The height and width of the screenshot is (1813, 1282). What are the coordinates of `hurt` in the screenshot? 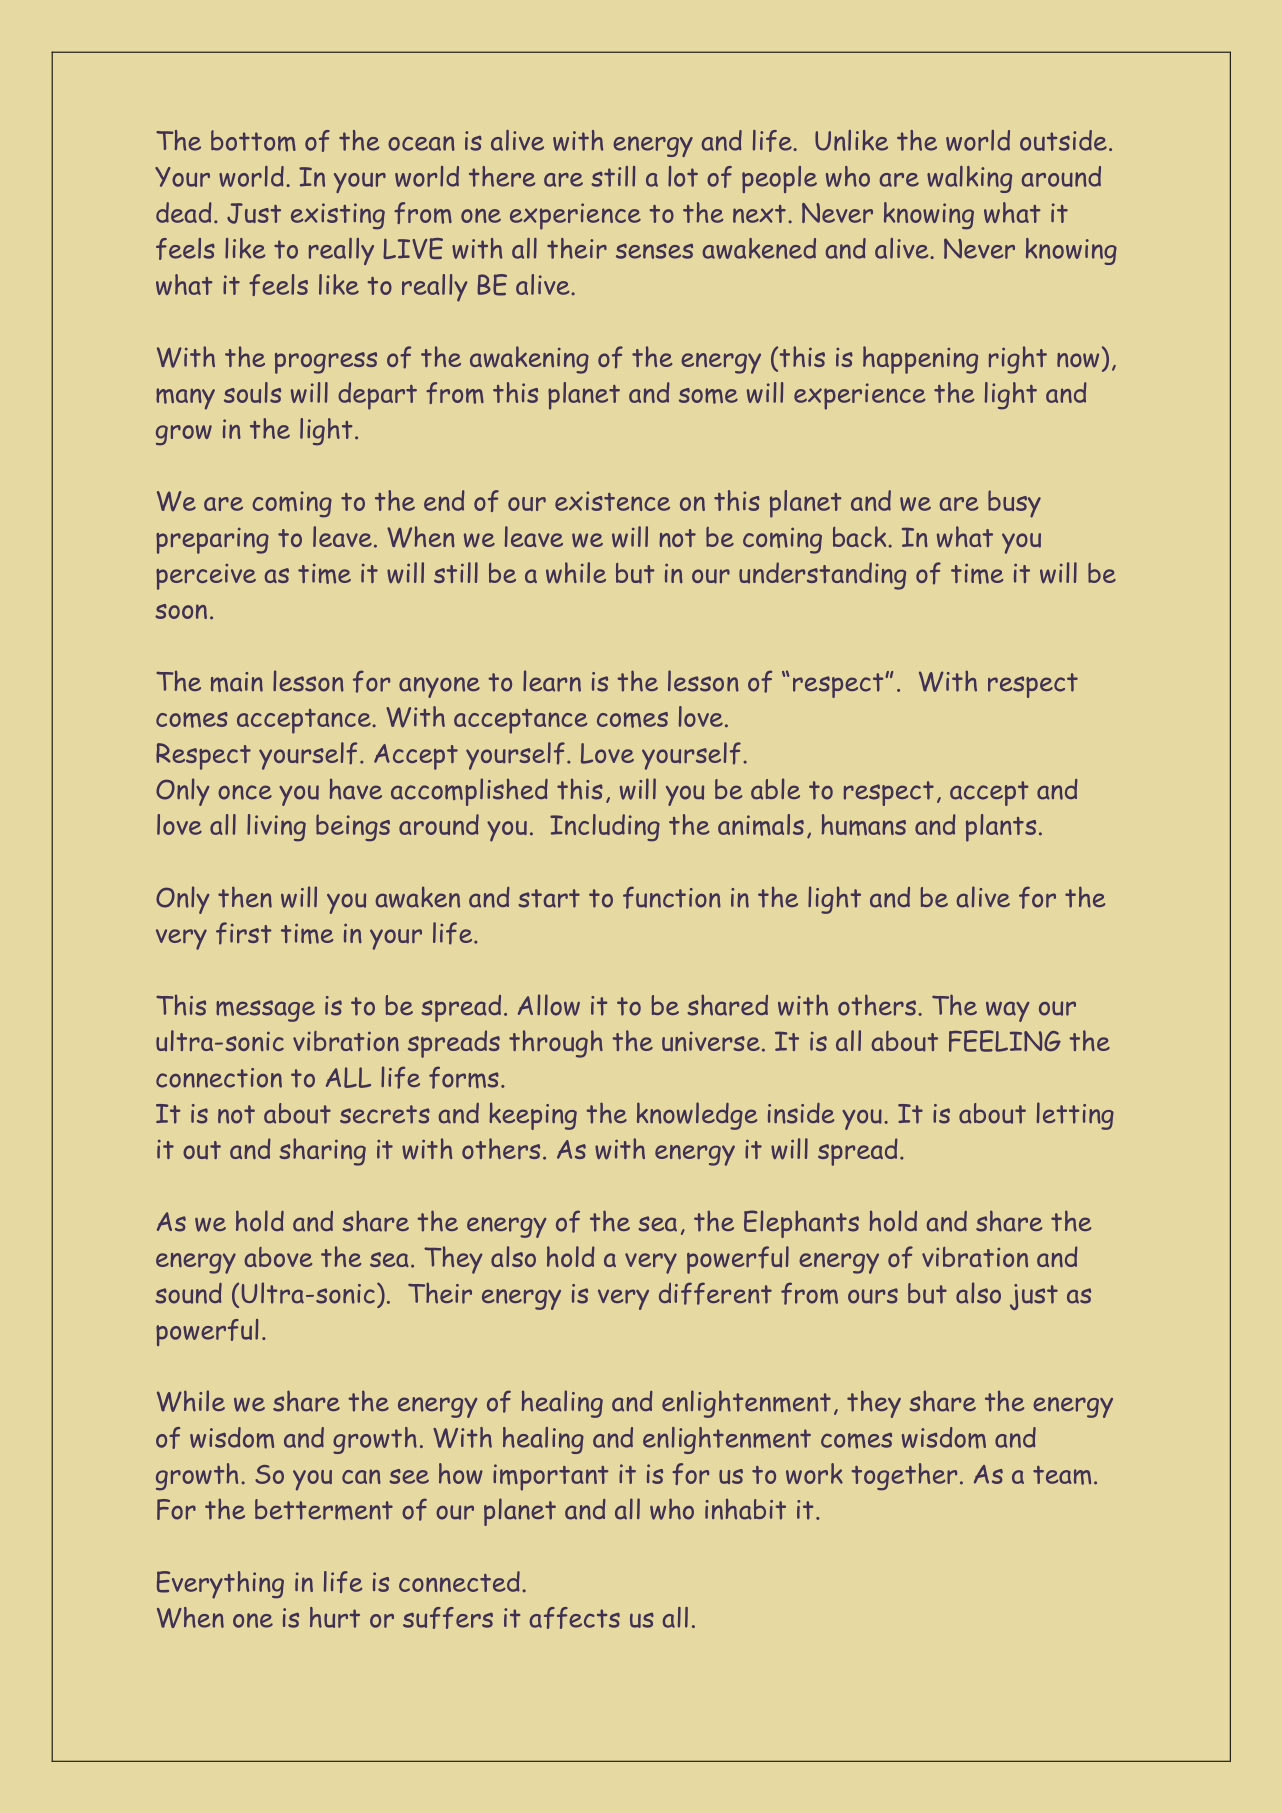 It's located at (335, 1617).
